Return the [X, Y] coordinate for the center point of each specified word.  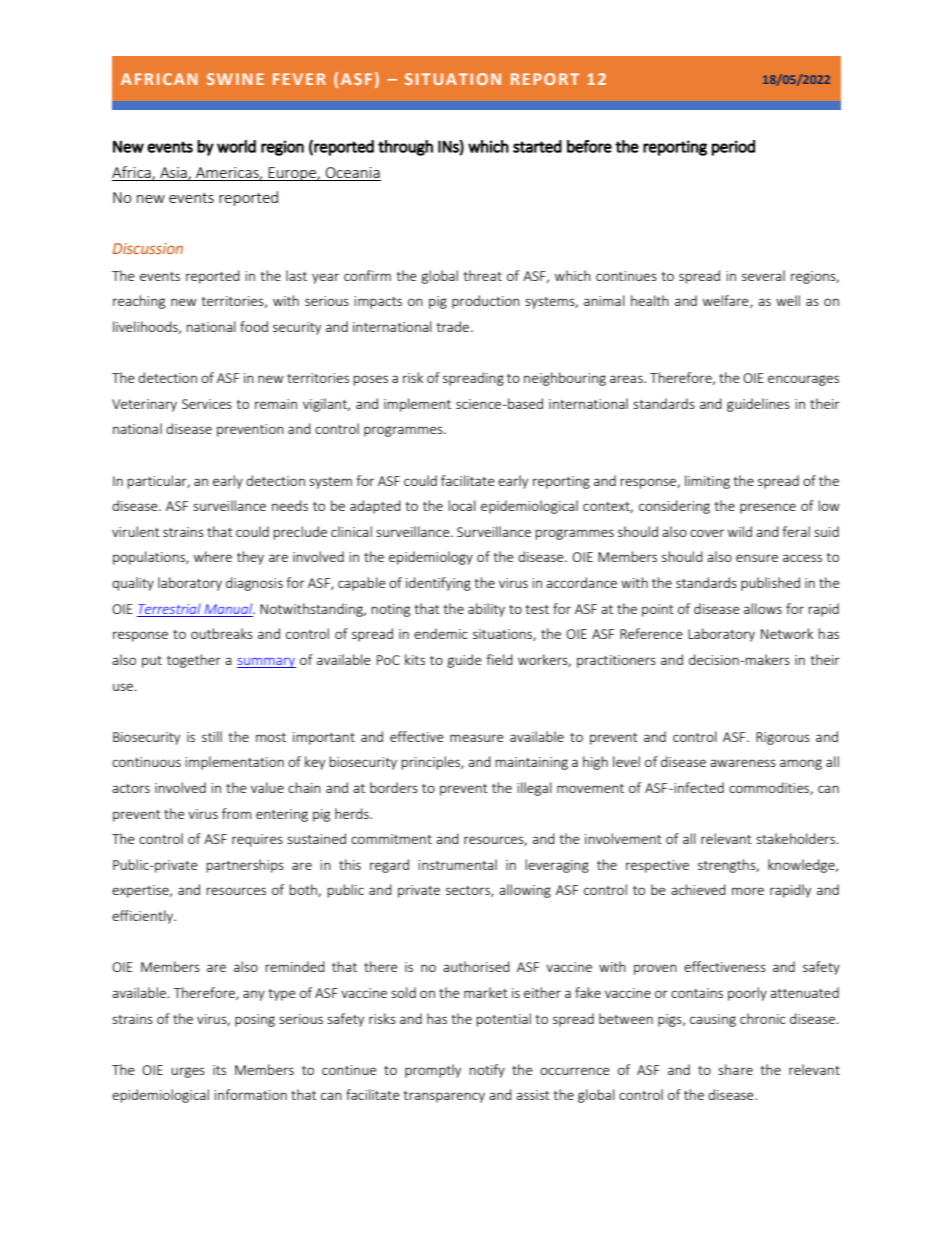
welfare [727, 301]
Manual [230, 608]
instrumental [457, 864]
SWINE [235, 79]
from [236, 813]
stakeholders [795, 838]
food [254, 326]
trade [453, 326]
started [537, 146]
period [733, 148]
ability [486, 610]
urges [188, 1072]
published [770, 584]
